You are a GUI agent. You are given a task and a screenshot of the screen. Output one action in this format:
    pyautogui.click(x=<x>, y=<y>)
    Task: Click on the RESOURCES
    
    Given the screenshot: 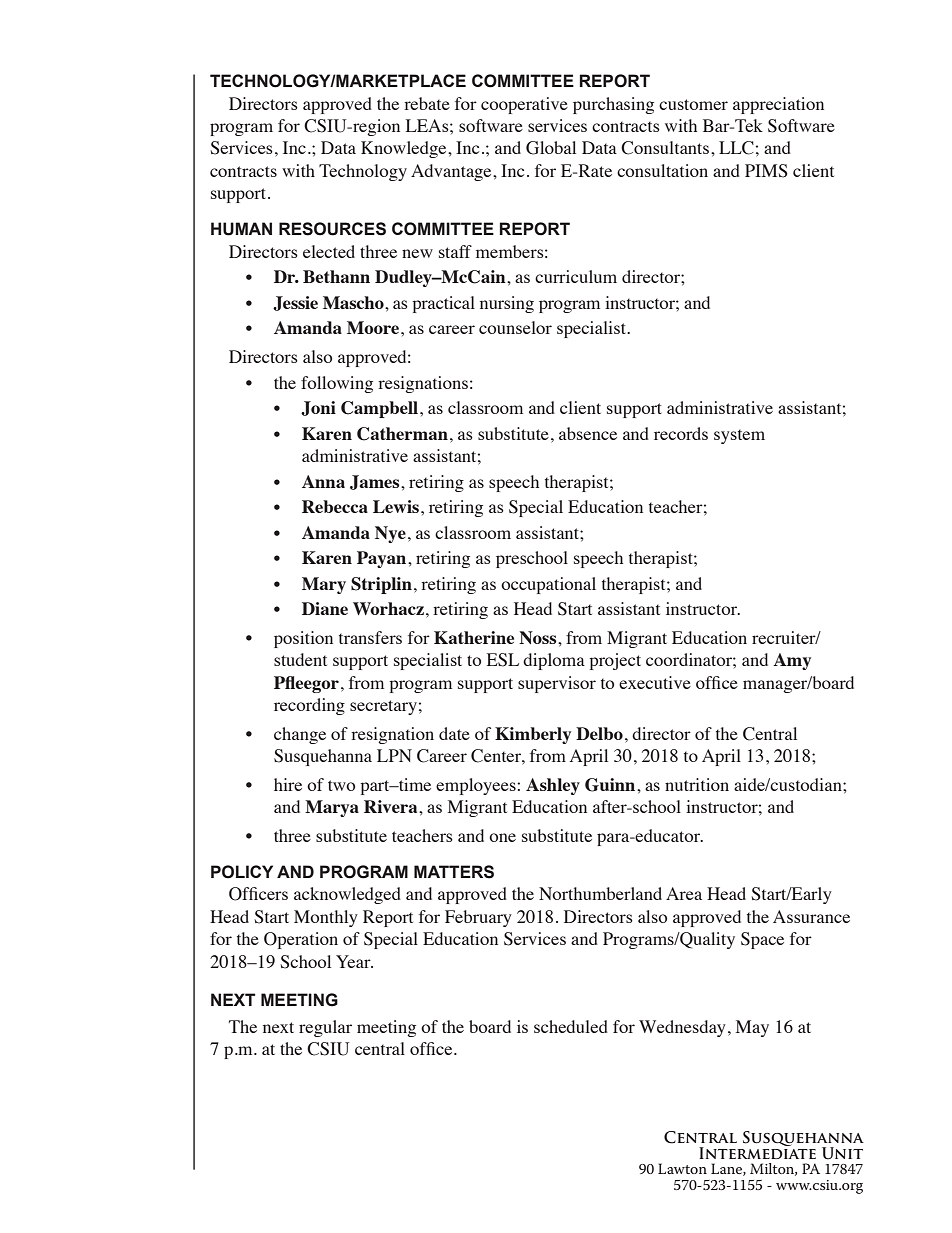 What is the action you would take?
    pyautogui.click(x=332, y=229)
